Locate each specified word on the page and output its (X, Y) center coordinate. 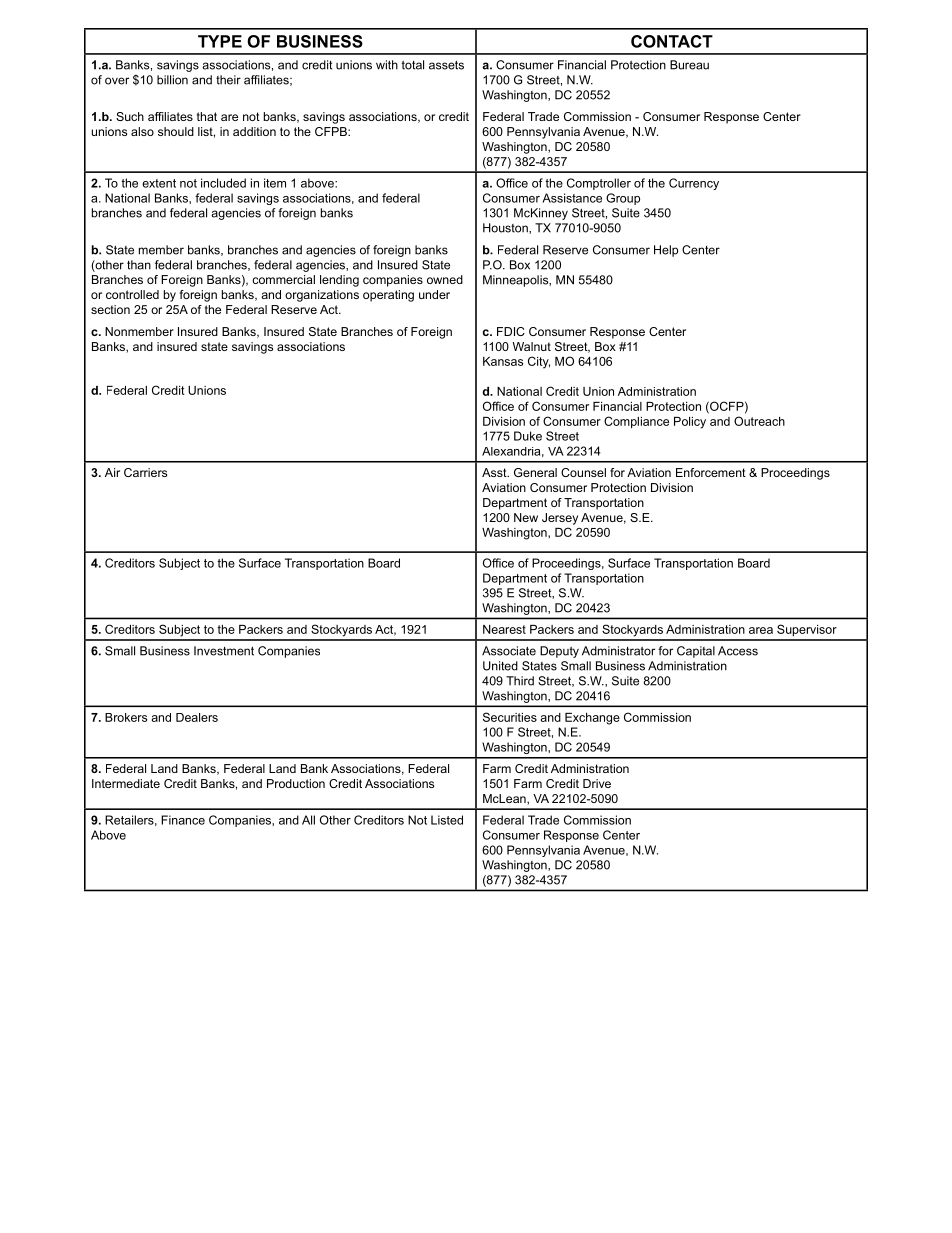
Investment (224, 651)
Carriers (145, 472)
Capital (696, 652)
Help (666, 251)
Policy (690, 423)
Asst (495, 472)
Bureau (689, 65)
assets (446, 65)
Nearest (504, 629)
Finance (183, 820)
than (139, 265)
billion (172, 80)
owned (445, 279)
